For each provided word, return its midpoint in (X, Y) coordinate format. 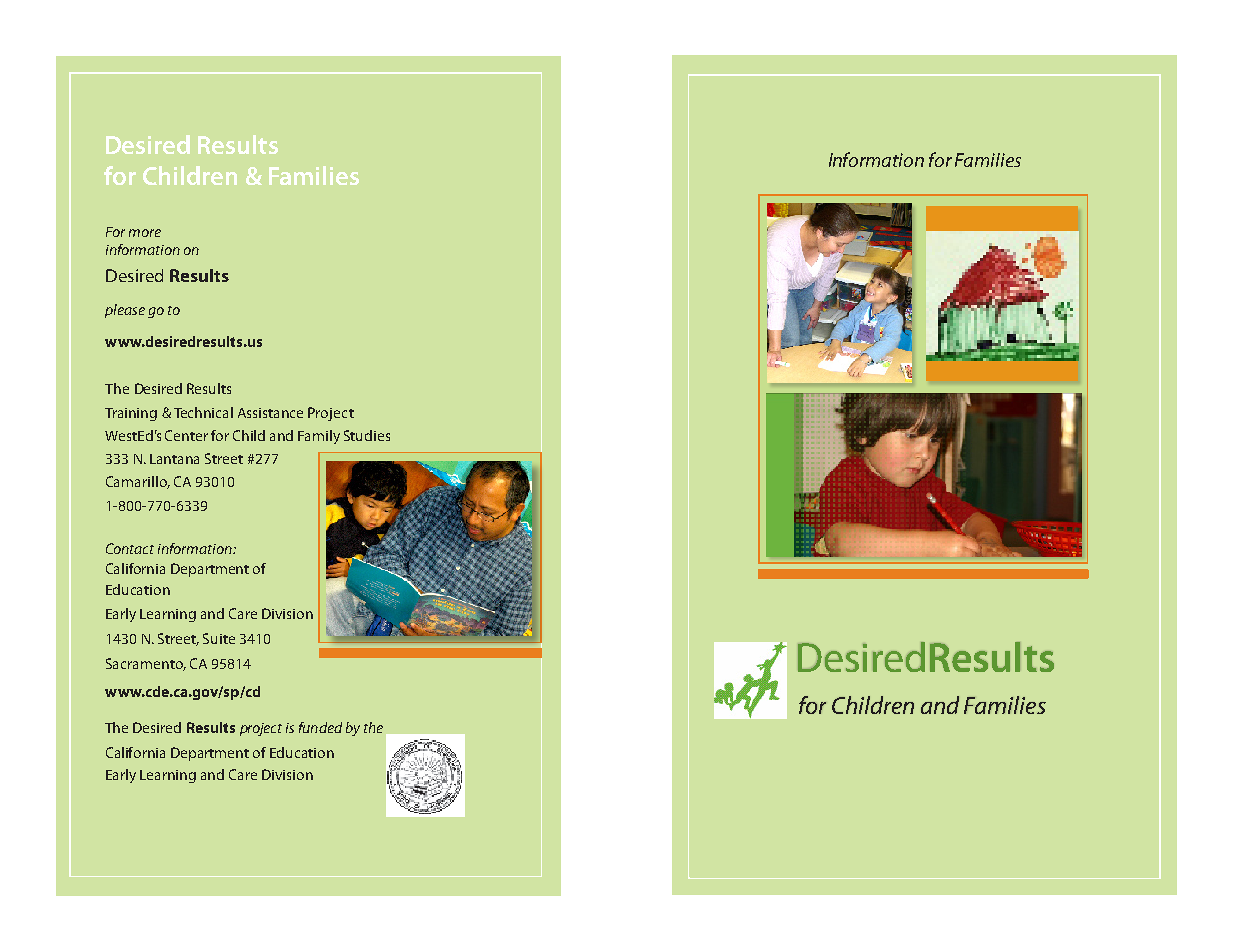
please (125, 311)
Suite (219, 638)
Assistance (270, 413)
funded (320, 727)
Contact (130, 548)
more (145, 233)
